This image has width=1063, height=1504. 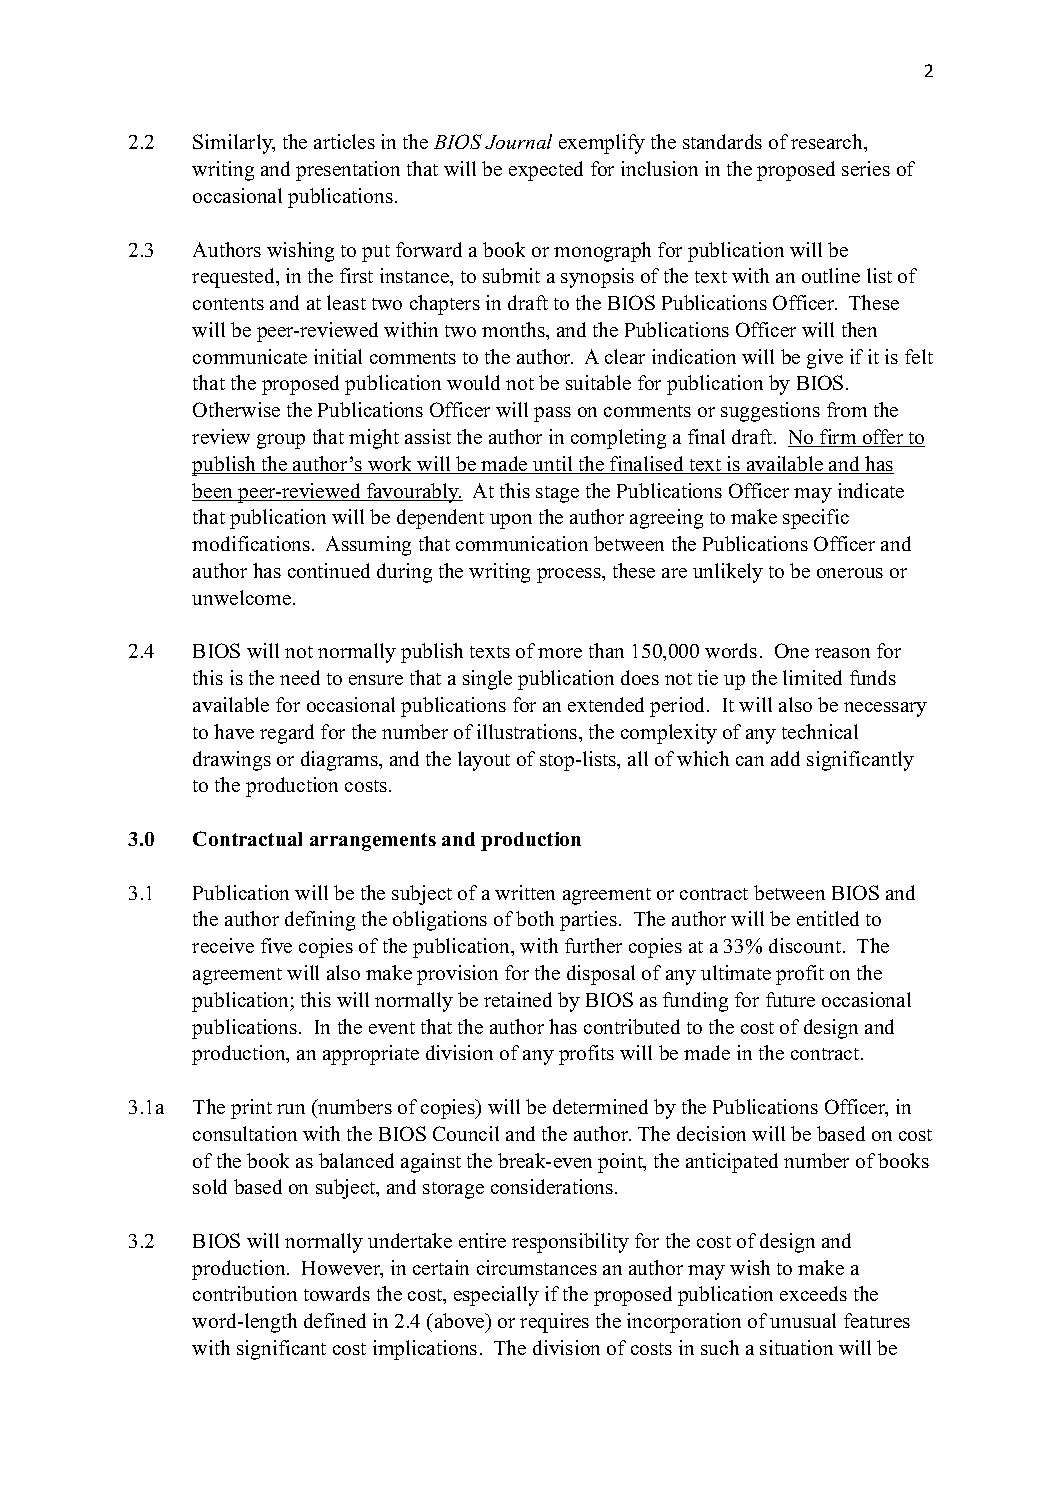 I want to click on firm, so click(x=838, y=438).
